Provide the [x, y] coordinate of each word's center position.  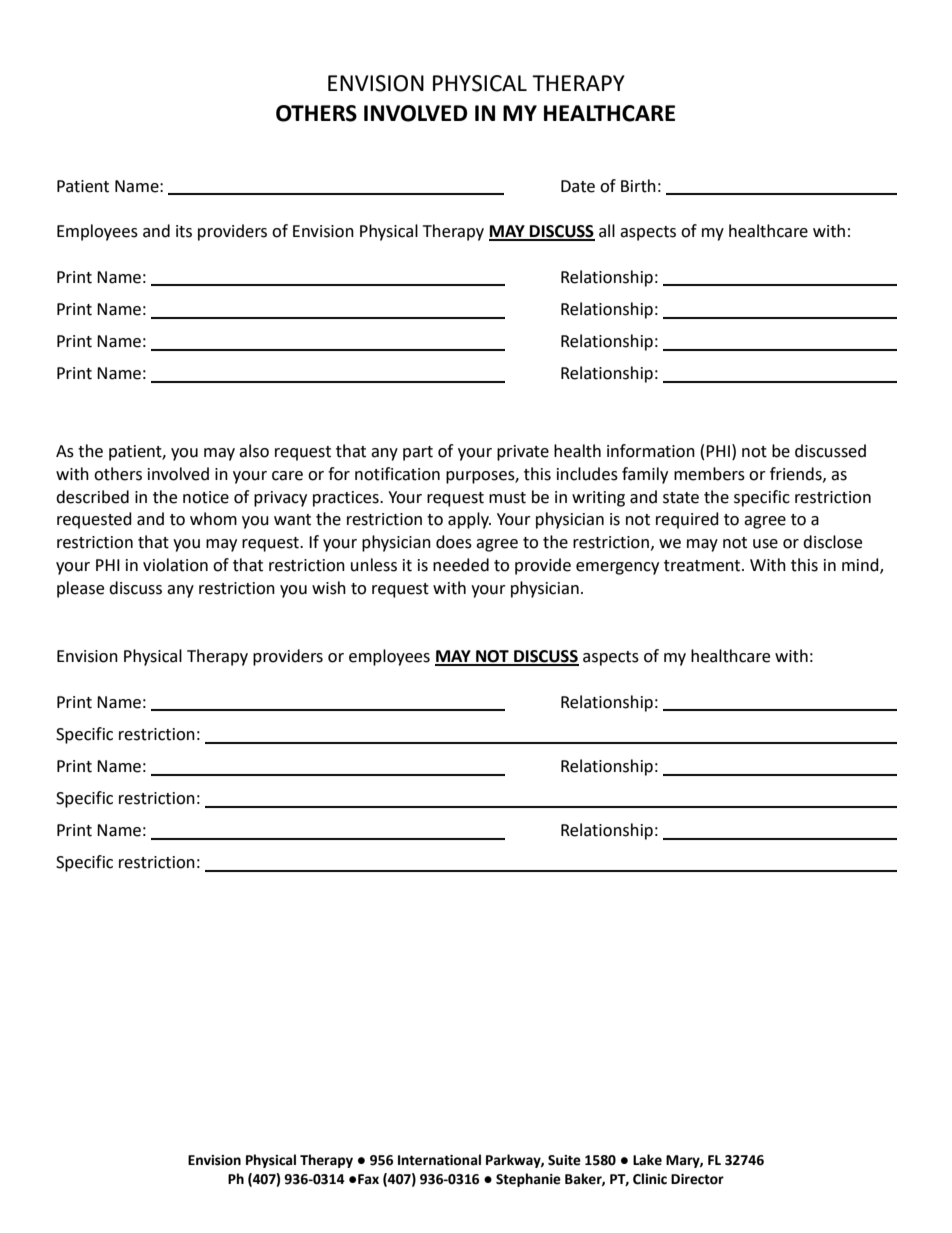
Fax [368, 1179]
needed [461, 565]
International [439, 1160]
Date [578, 186]
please [80, 589]
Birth [638, 186]
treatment [703, 566]
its [184, 231]
